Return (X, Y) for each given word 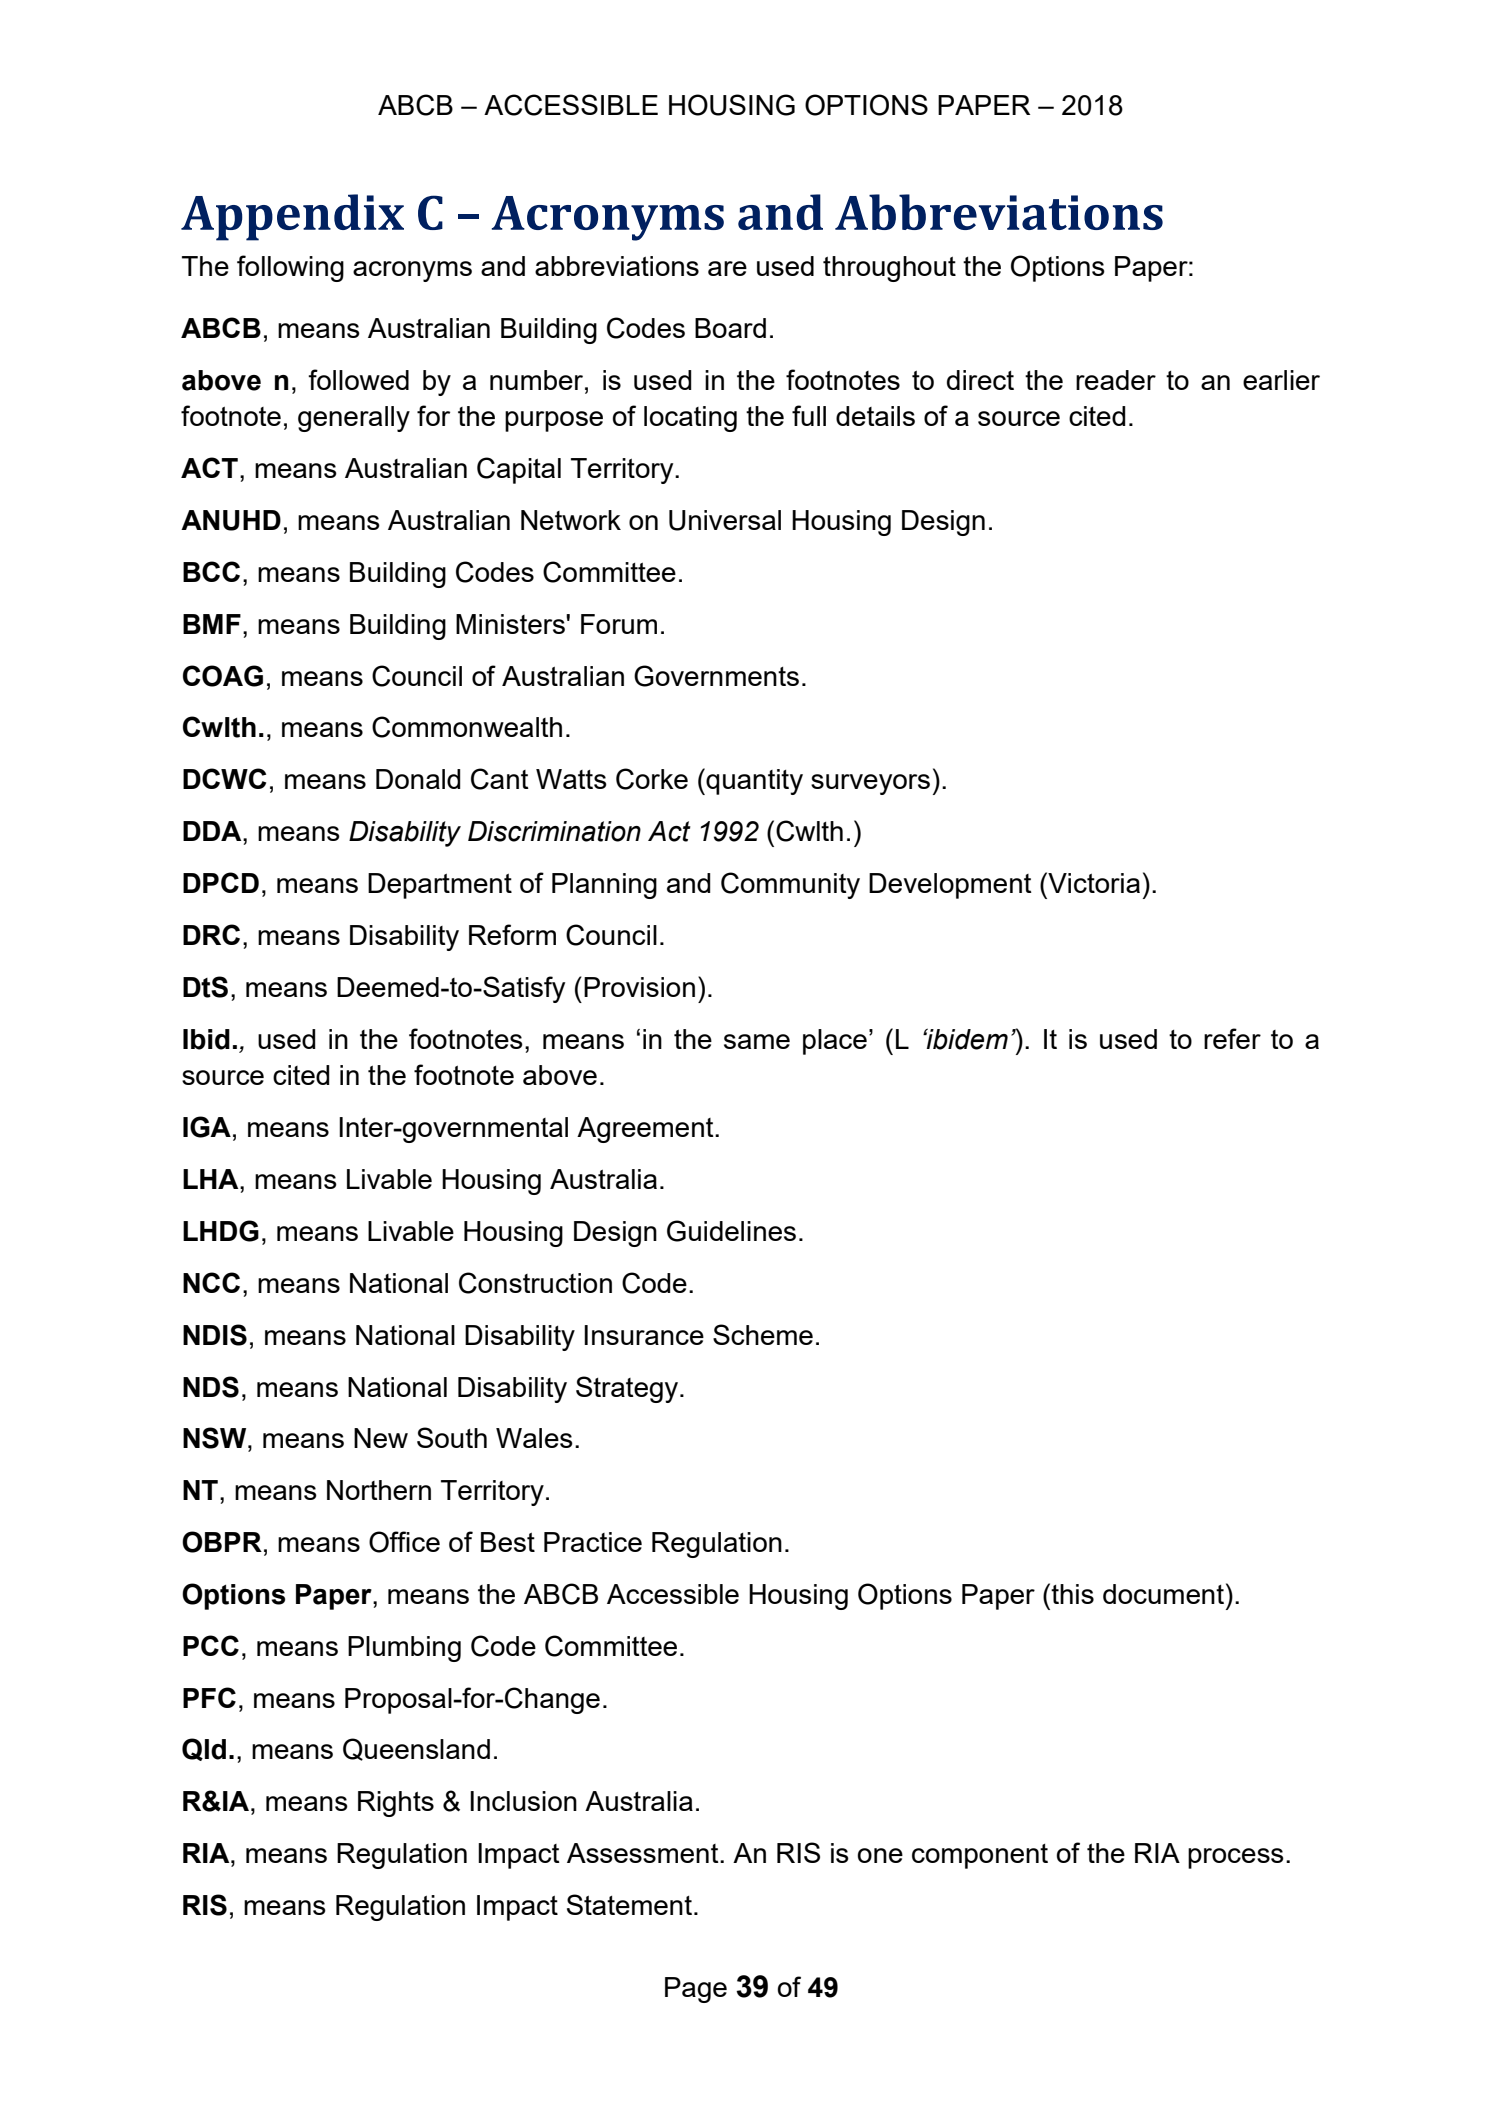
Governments (716, 676)
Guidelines (731, 1231)
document (1163, 1594)
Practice (593, 1542)
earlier (1281, 380)
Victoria (1093, 882)
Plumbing (404, 1649)
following (290, 268)
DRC (211, 934)
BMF (212, 624)
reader (1116, 380)
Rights (396, 1804)
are (727, 268)
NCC (211, 1282)
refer (1232, 1038)
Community (790, 885)
